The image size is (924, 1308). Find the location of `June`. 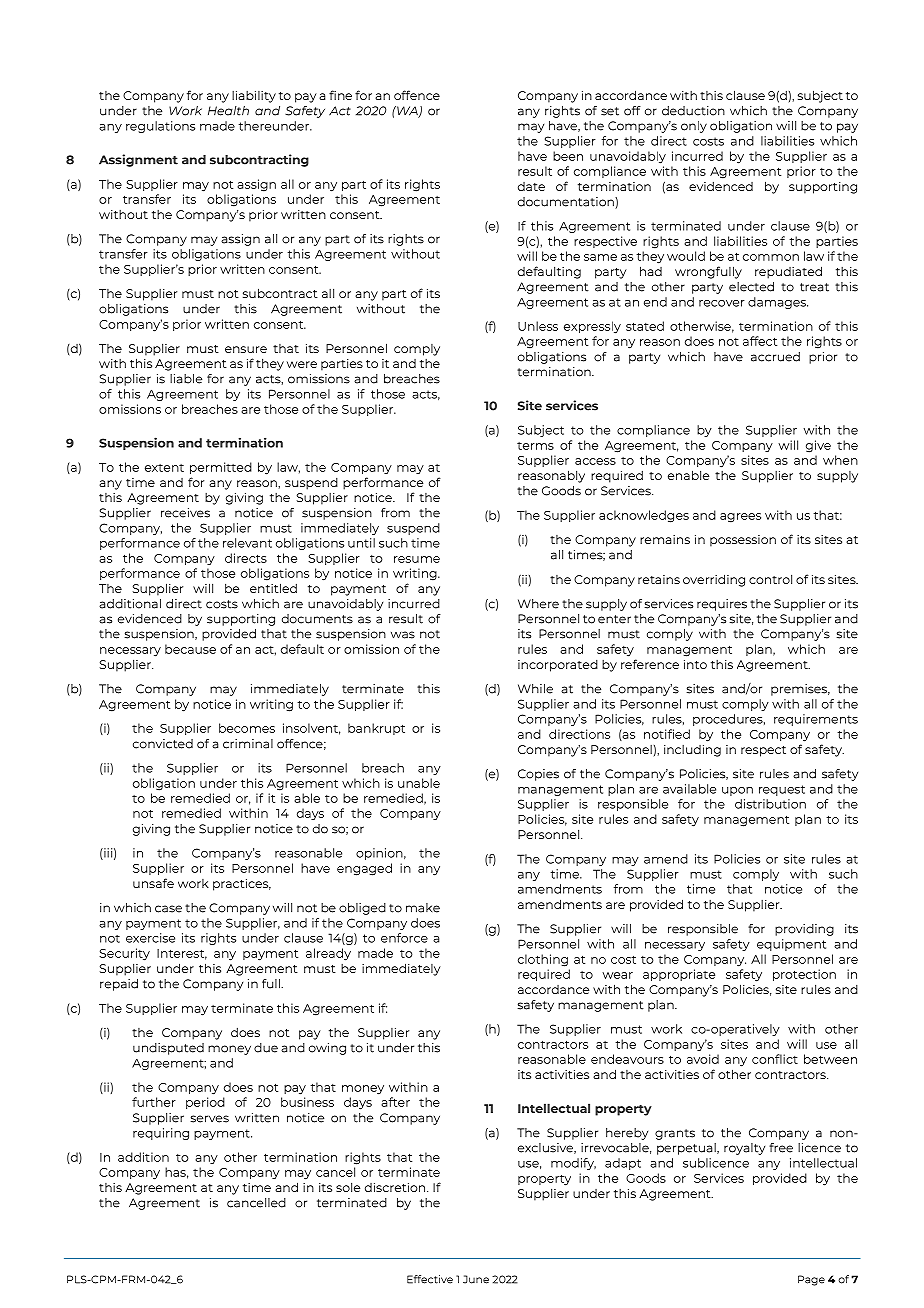

June is located at coordinates (476, 1279).
